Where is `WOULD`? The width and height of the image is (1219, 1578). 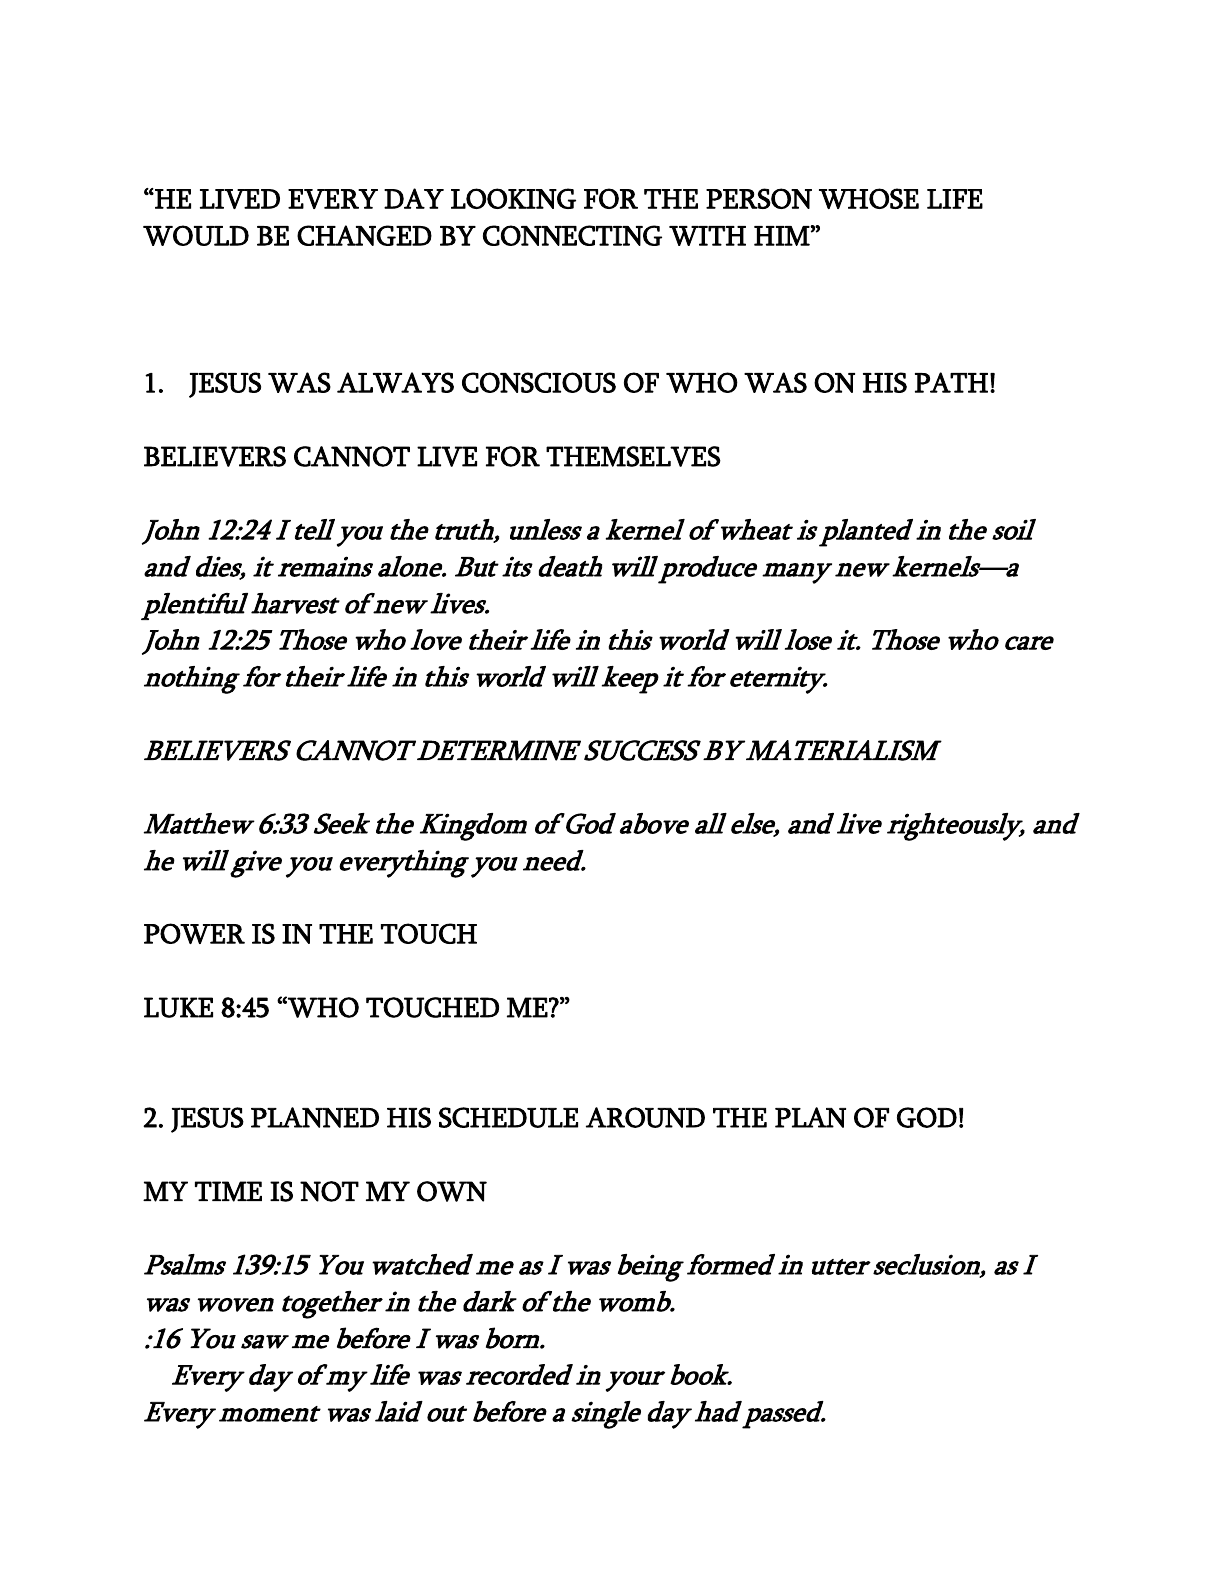 WOULD is located at coordinates (196, 235).
